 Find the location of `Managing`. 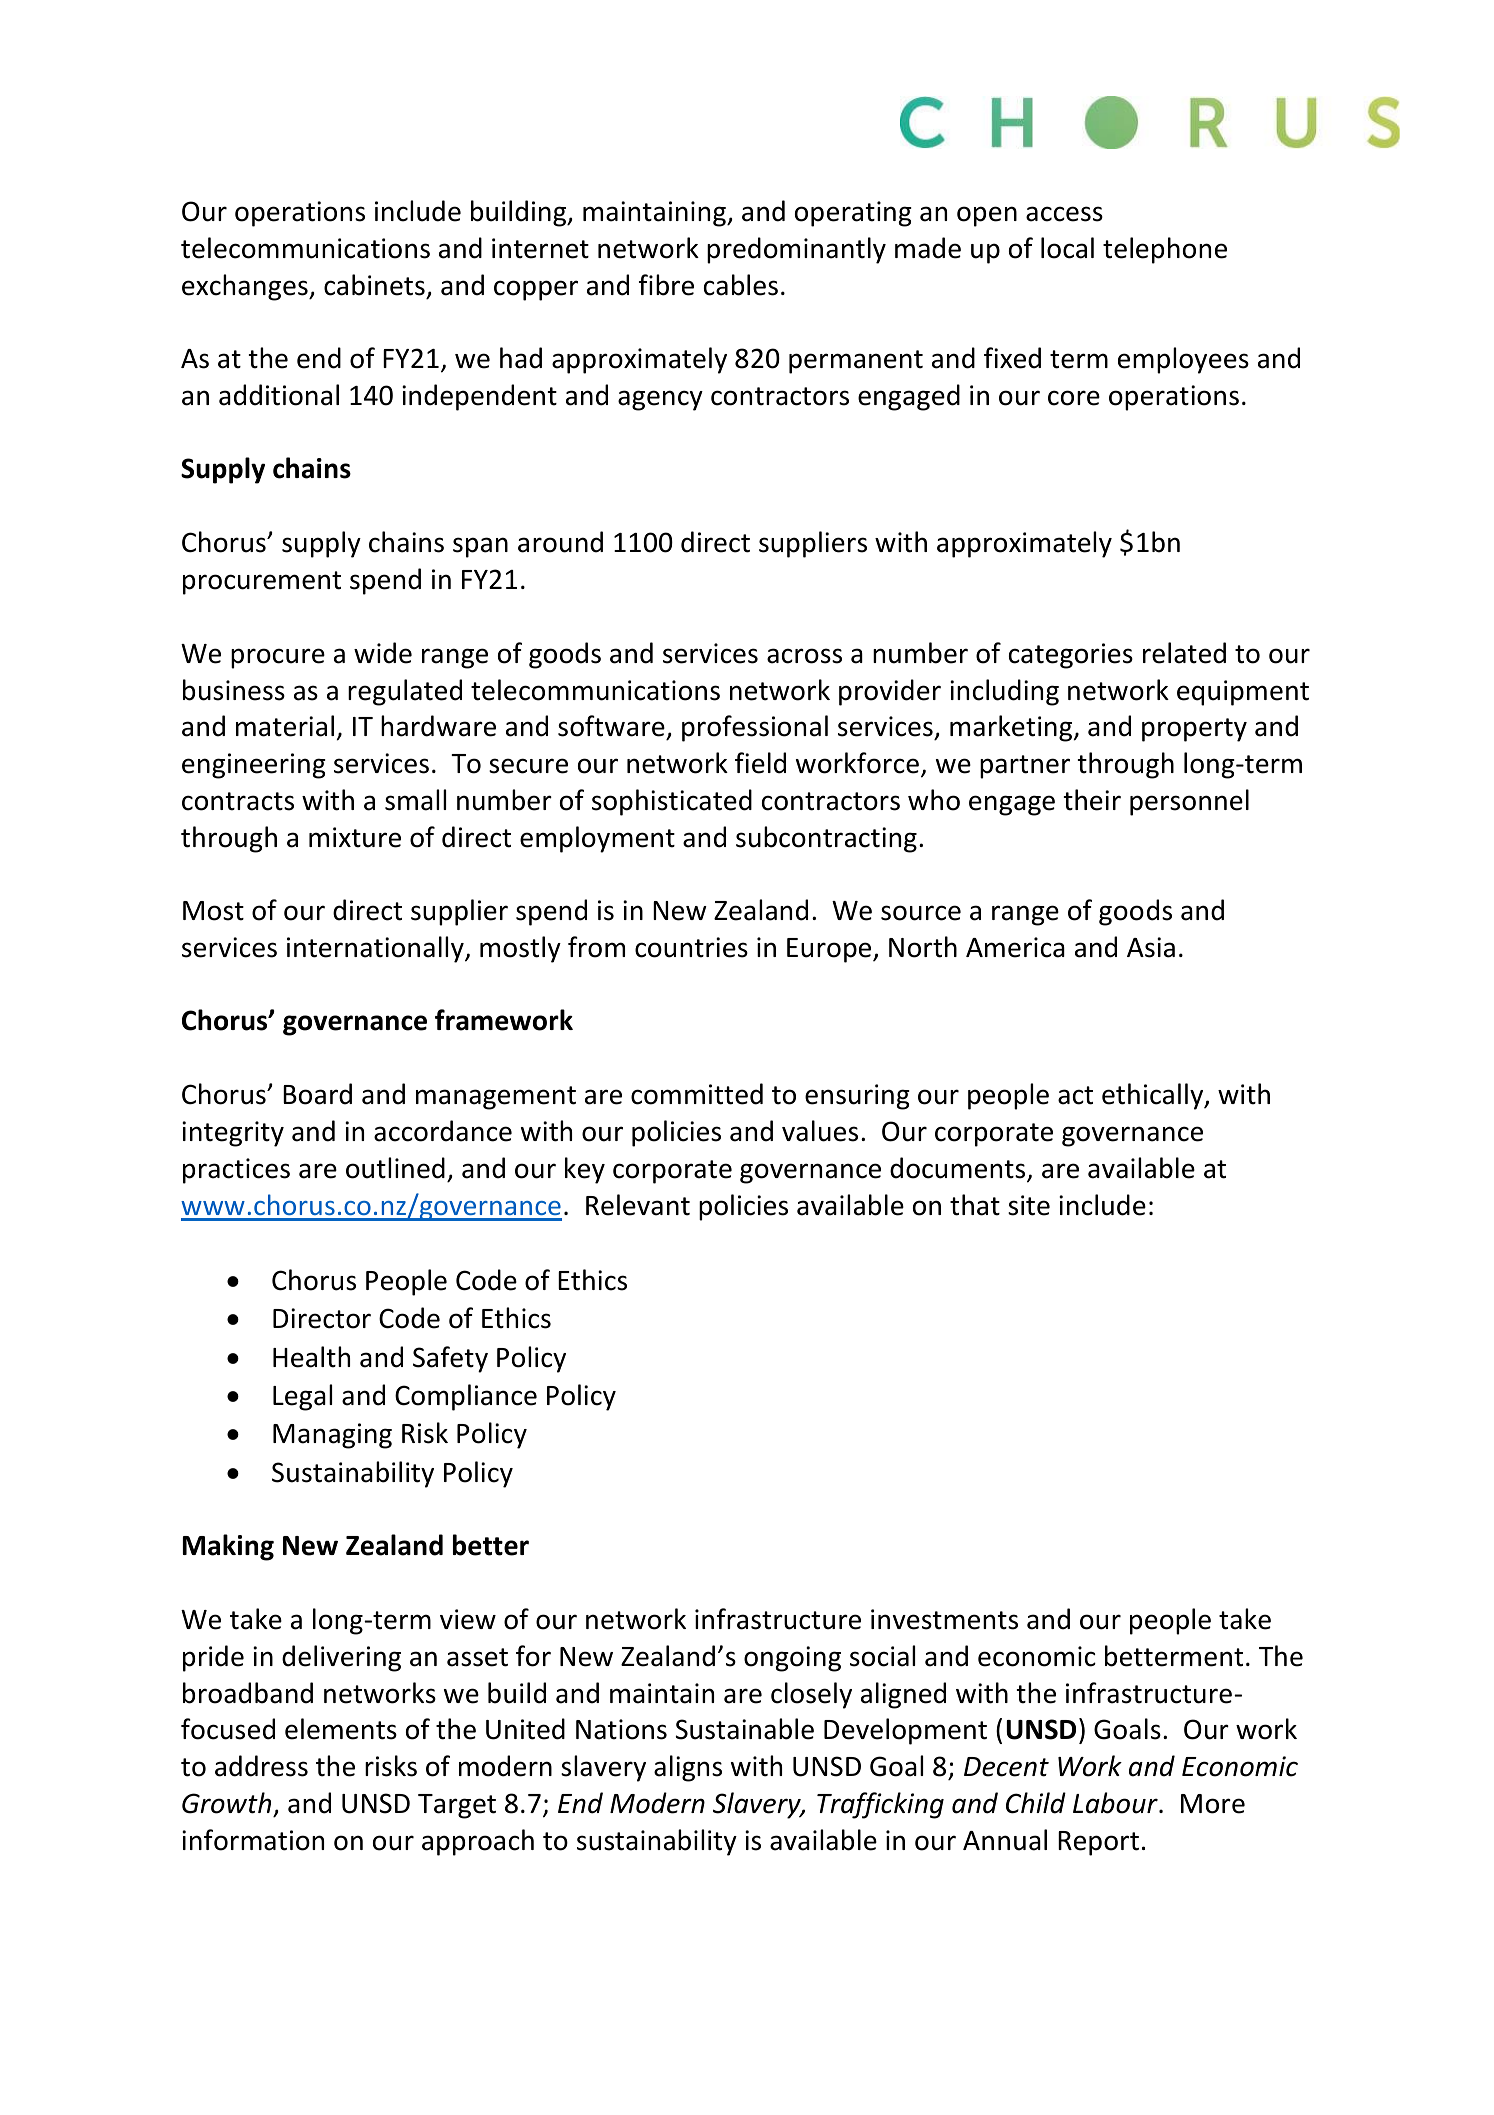

Managing is located at coordinates (332, 1436).
